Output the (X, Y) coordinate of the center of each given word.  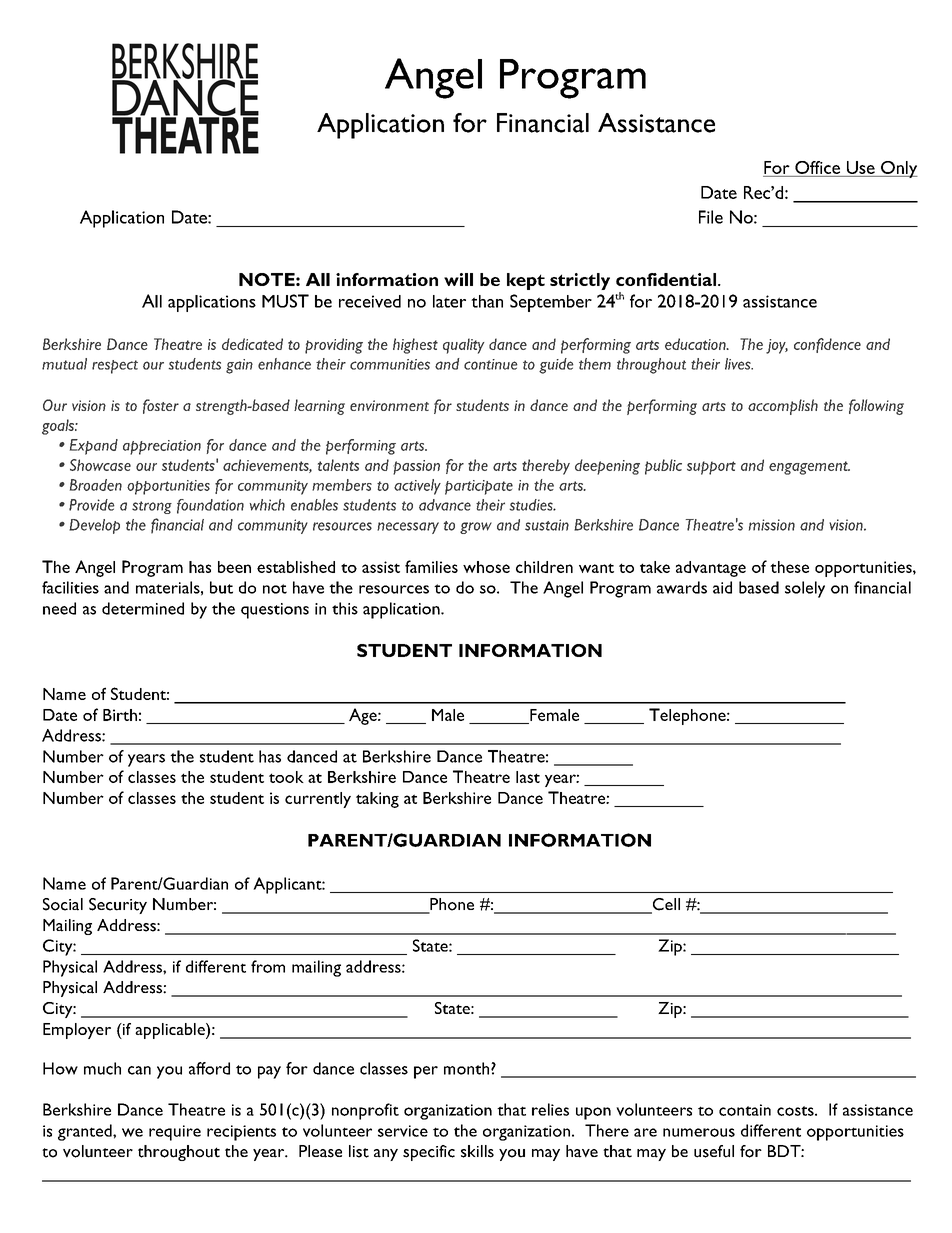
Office (817, 167)
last (528, 777)
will (458, 279)
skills (477, 1151)
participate (479, 487)
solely (805, 589)
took (286, 777)
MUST (285, 301)
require (175, 1133)
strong (152, 507)
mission (772, 525)
